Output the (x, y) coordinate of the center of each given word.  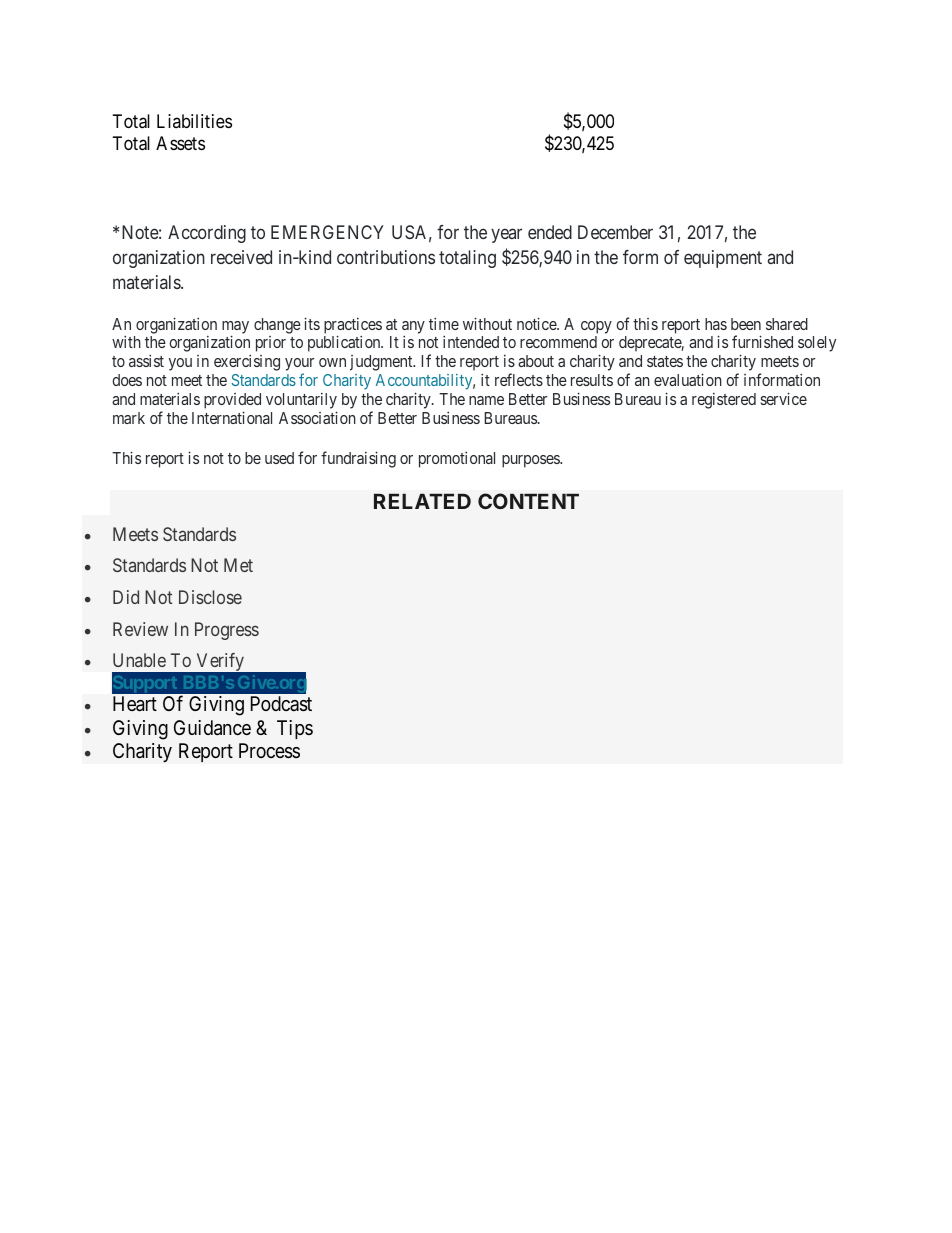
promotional (457, 460)
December (615, 232)
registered (724, 401)
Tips (295, 729)
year (506, 236)
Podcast (281, 704)
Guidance (212, 728)
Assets (180, 143)
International (232, 417)
